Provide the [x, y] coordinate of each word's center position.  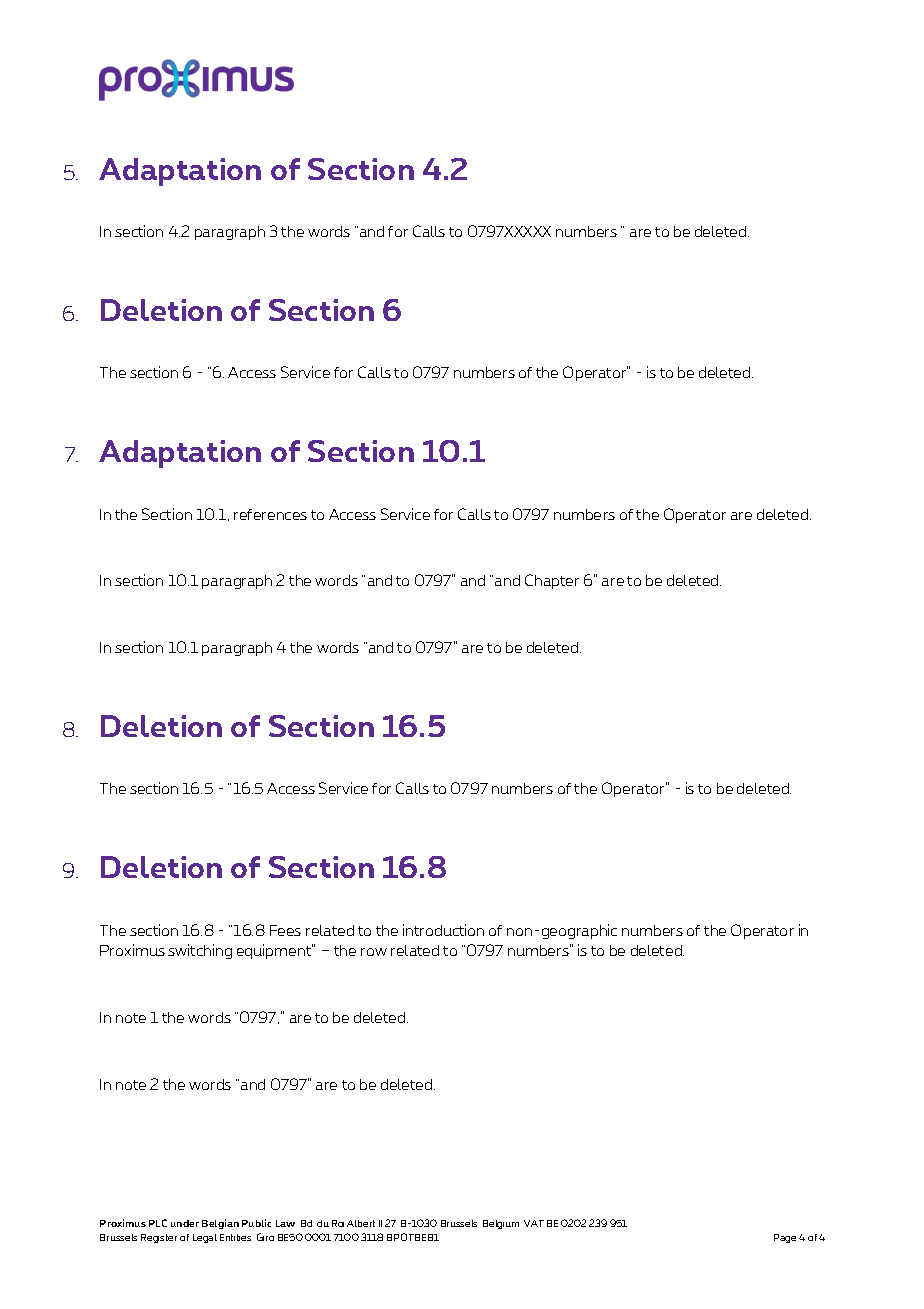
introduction [443, 930]
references [270, 514]
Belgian [220, 1224]
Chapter [552, 581]
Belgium [501, 1224]
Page [785, 1238]
